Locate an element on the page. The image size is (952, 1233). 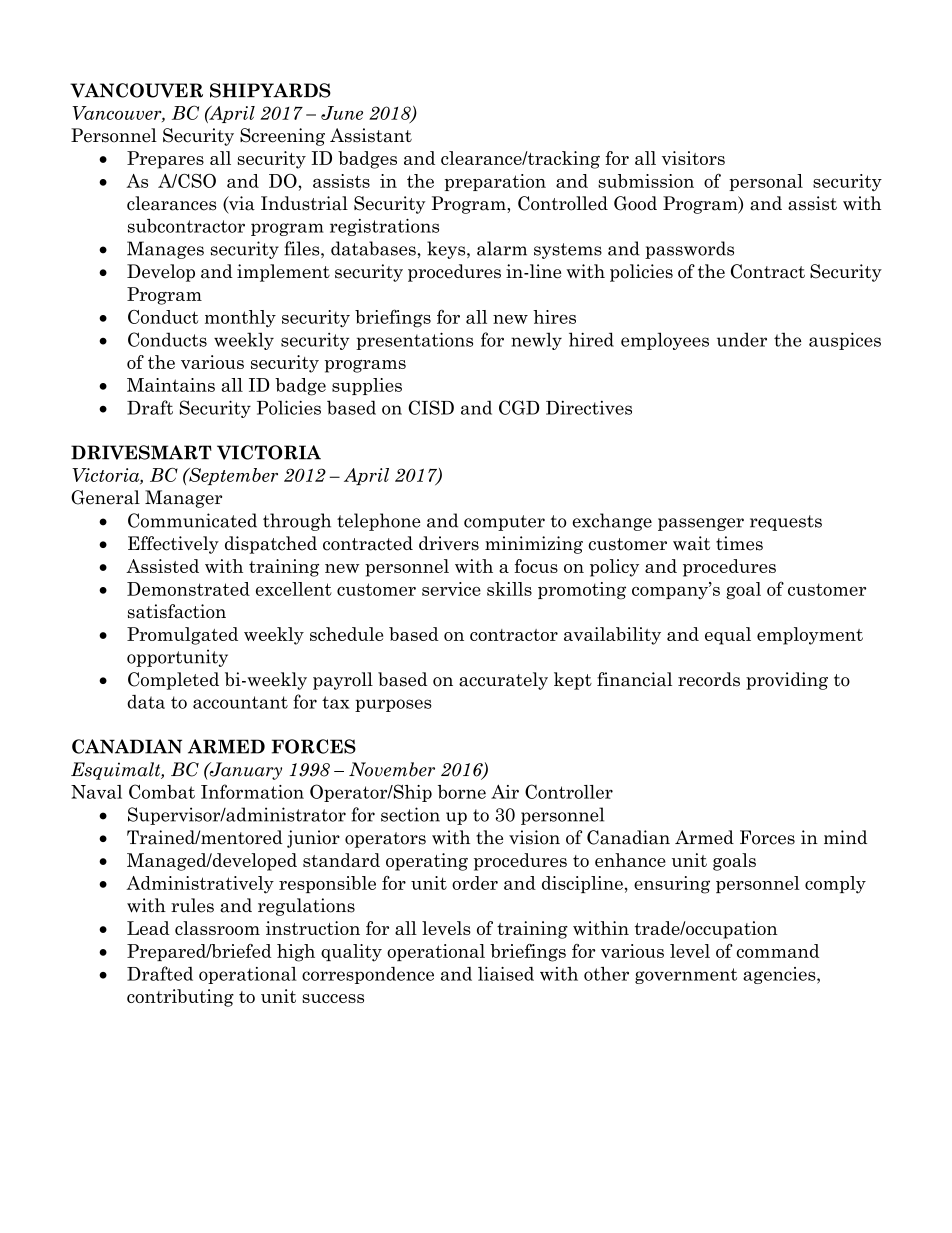
contributing is located at coordinates (180, 998).
